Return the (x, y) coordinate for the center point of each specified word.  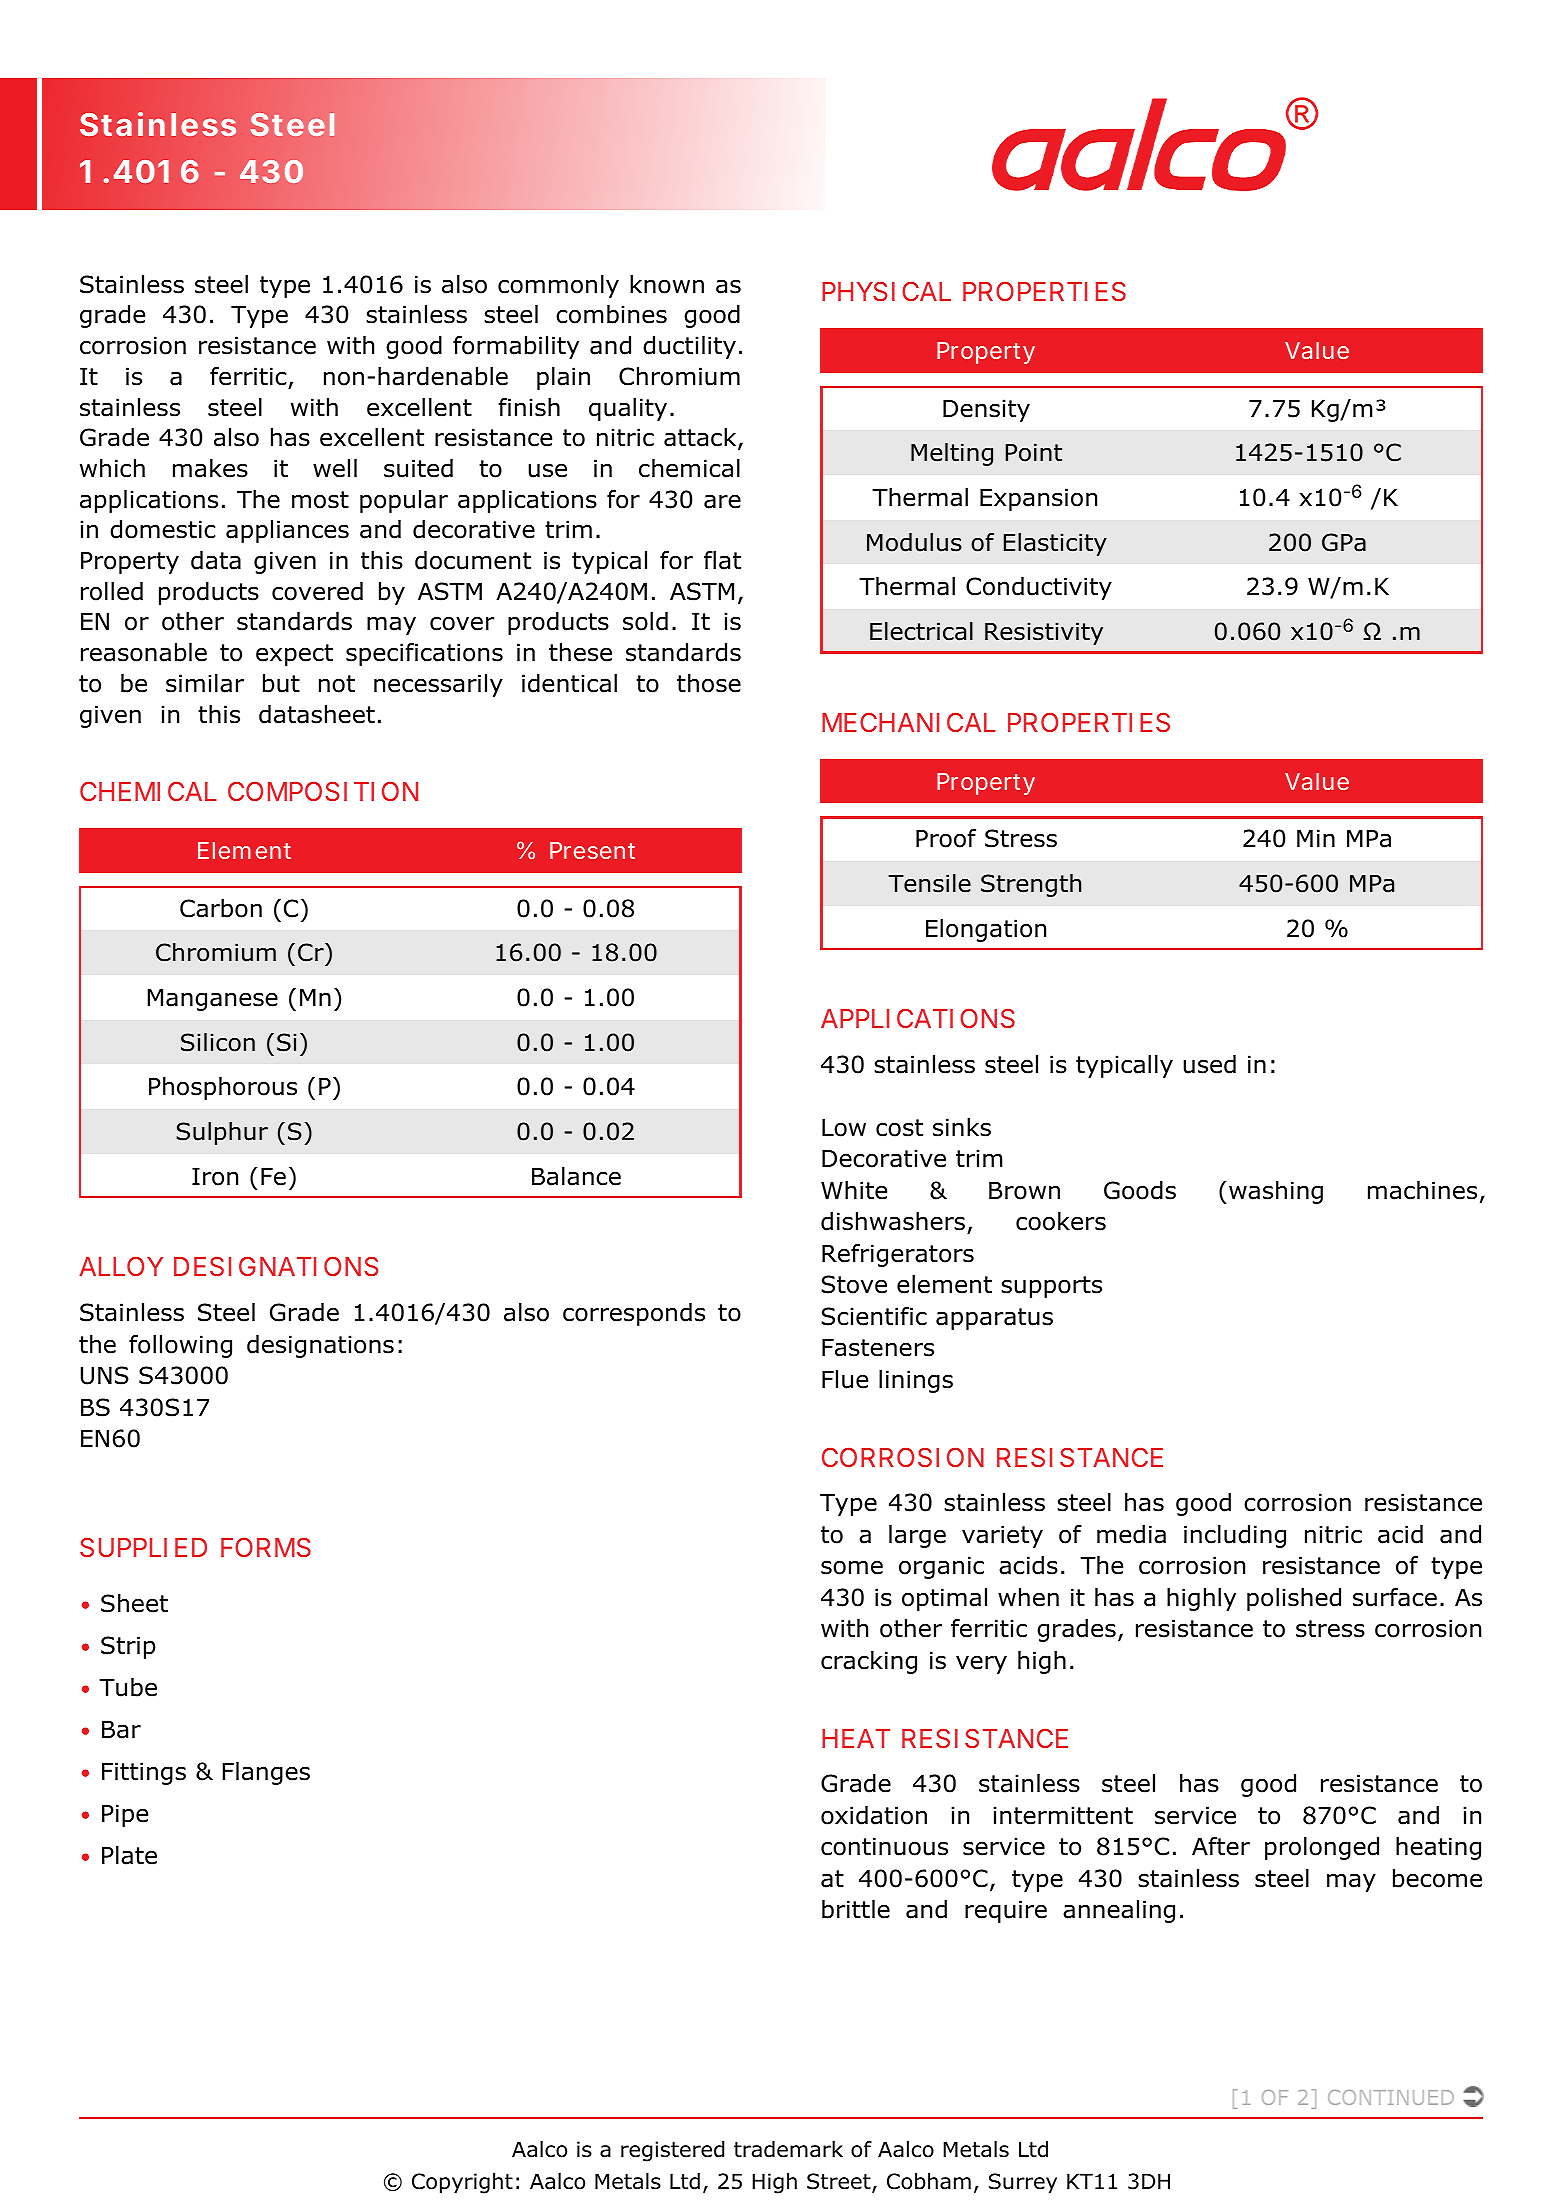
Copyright (462, 2183)
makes (210, 468)
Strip (128, 1647)
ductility (689, 347)
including (1235, 1536)
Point (1034, 452)
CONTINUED (1391, 2097)
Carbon (221, 908)
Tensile (929, 883)
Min (1316, 838)
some (852, 1567)
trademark (788, 2149)
